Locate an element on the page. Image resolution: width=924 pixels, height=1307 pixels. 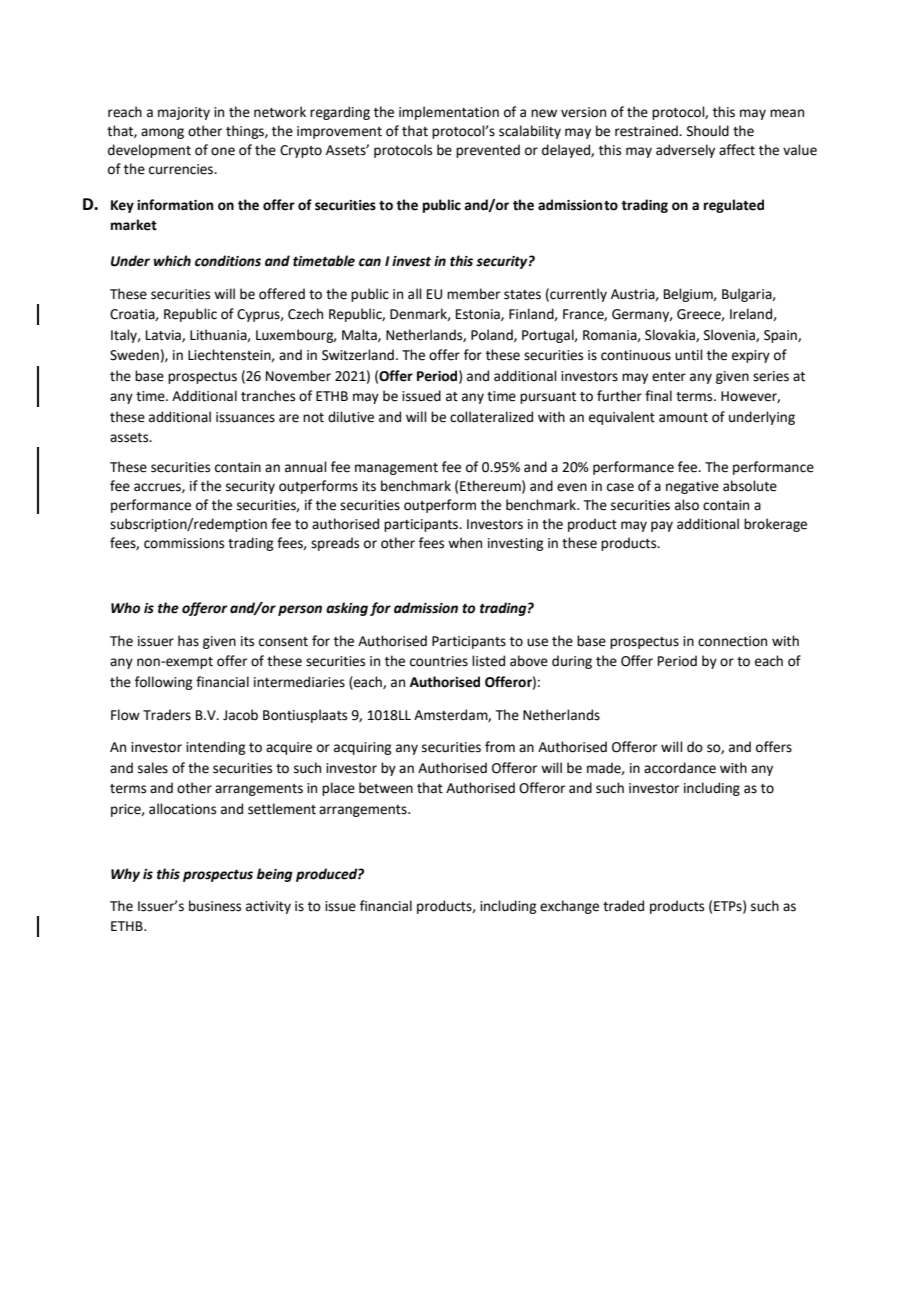
following is located at coordinates (163, 683).
